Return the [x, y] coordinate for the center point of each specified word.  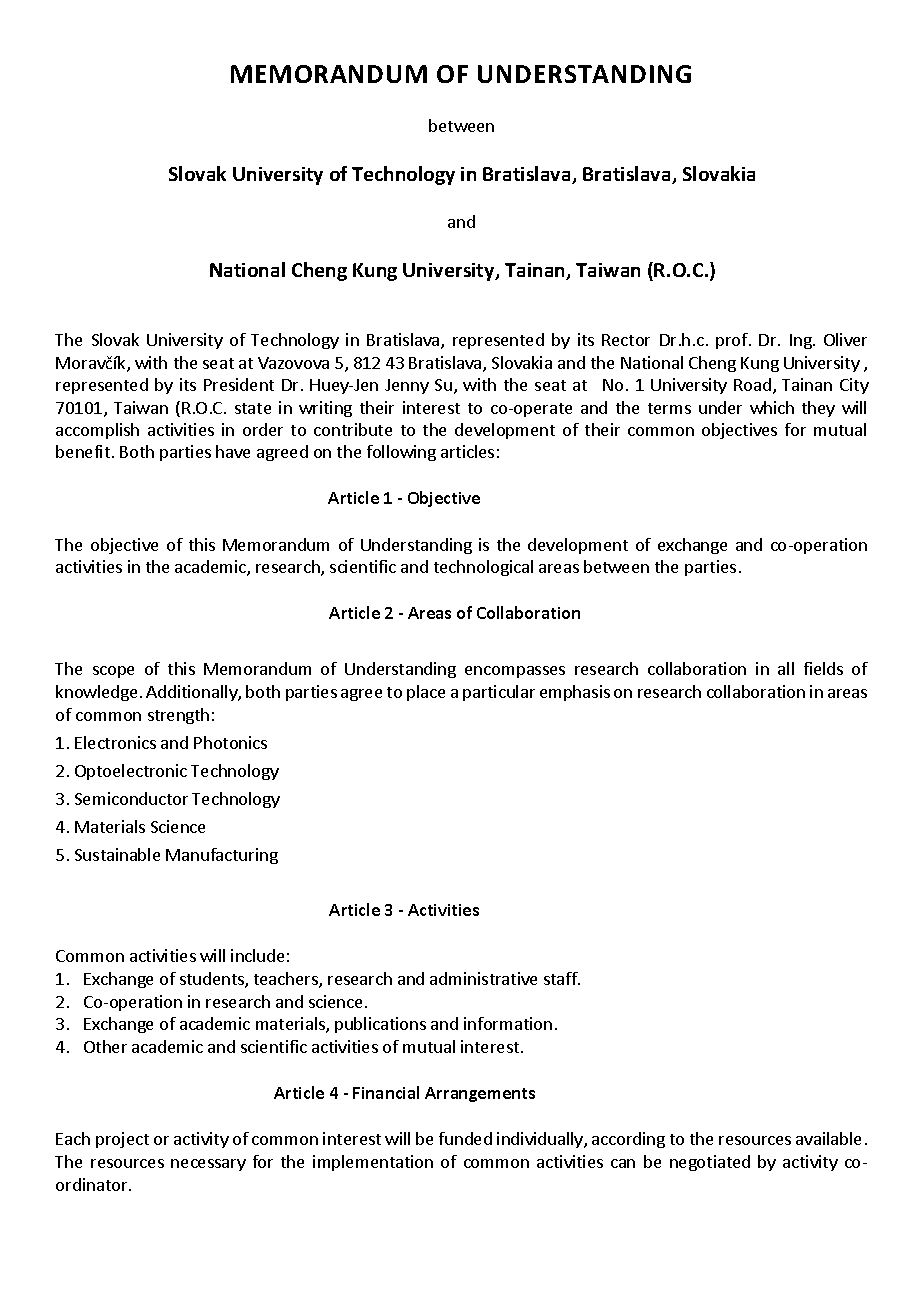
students [213, 980]
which [772, 407]
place [426, 693]
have [233, 451]
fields [823, 668]
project [122, 1140]
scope [113, 672]
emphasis [575, 693]
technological [483, 568]
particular [499, 693]
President [239, 384]
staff [562, 978]
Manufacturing [222, 856]
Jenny [407, 386]
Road [752, 384]
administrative [483, 978]
